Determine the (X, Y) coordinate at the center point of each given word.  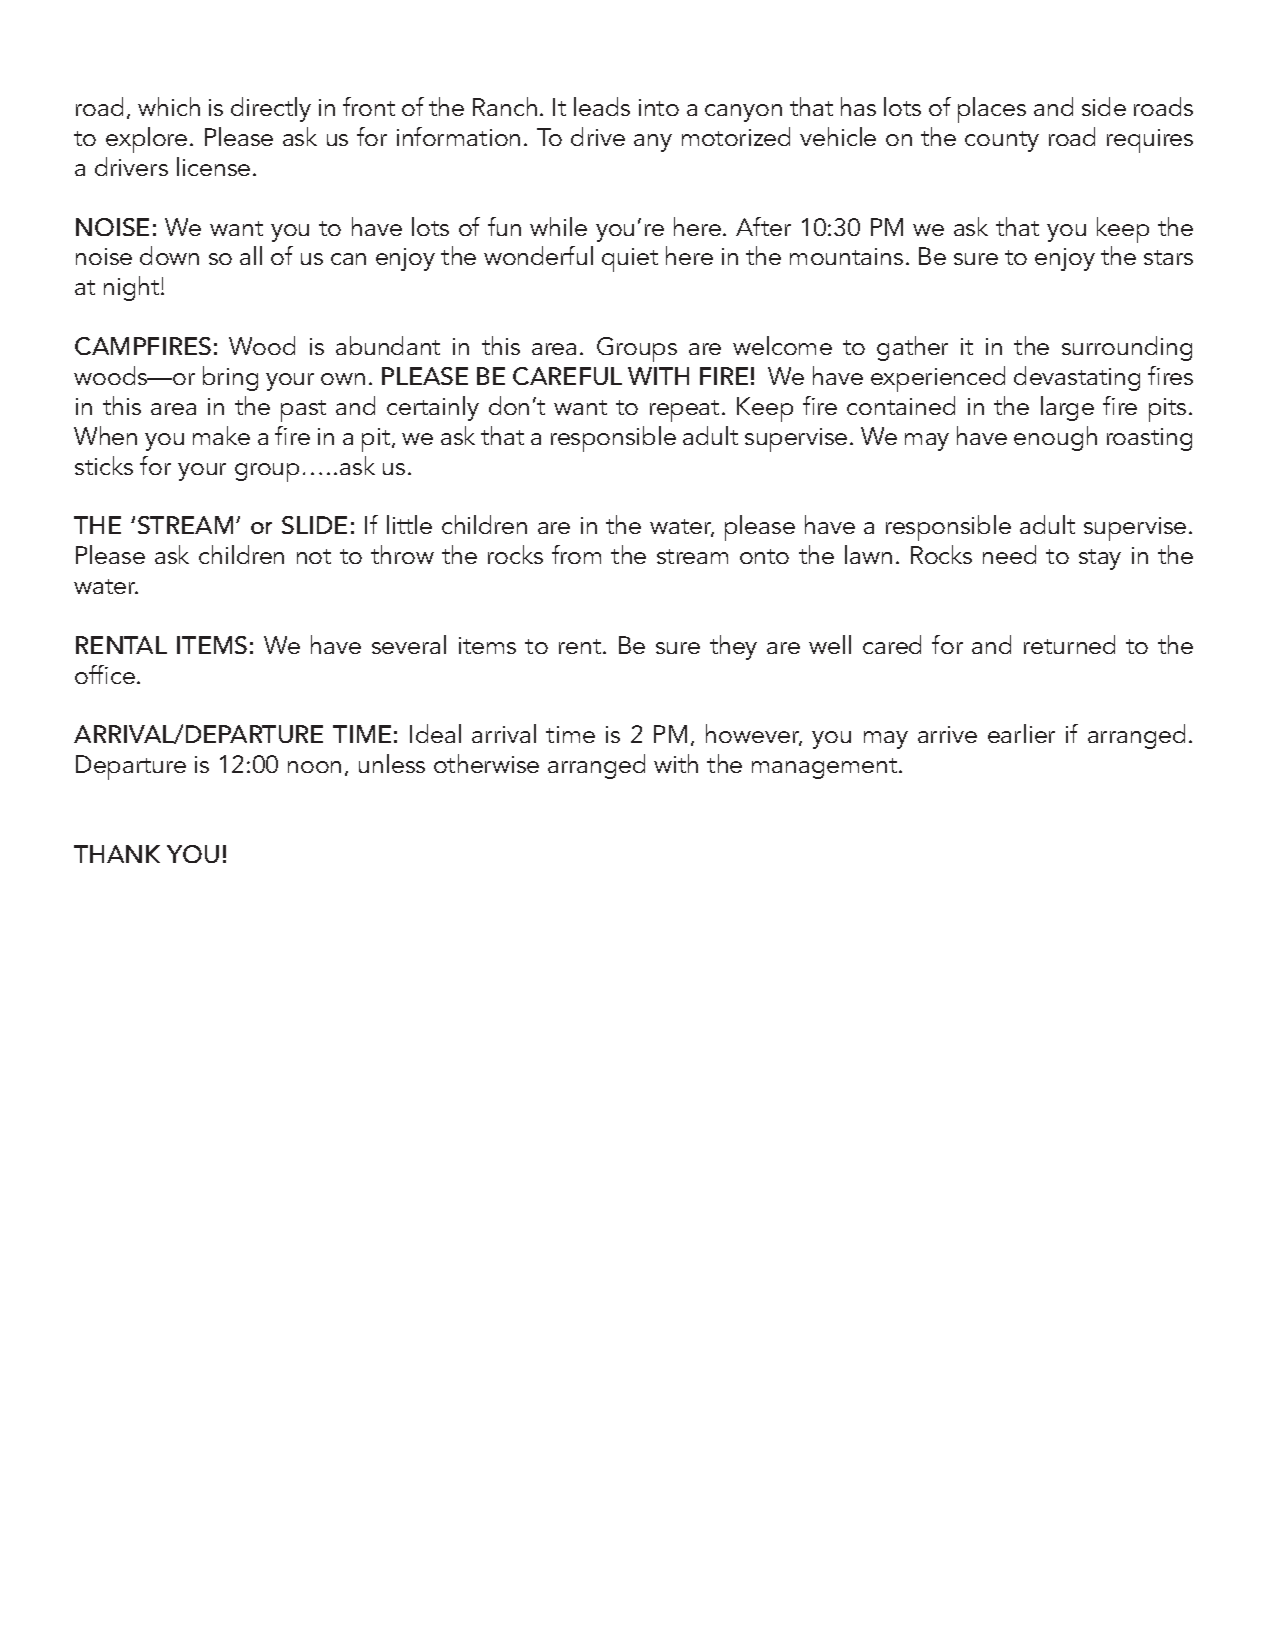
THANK (117, 854)
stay (1100, 559)
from (576, 554)
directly (271, 109)
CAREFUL (567, 376)
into (659, 107)
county (1002, 141)
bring (230, 378)
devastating (1077, 378)
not (314, 556)
